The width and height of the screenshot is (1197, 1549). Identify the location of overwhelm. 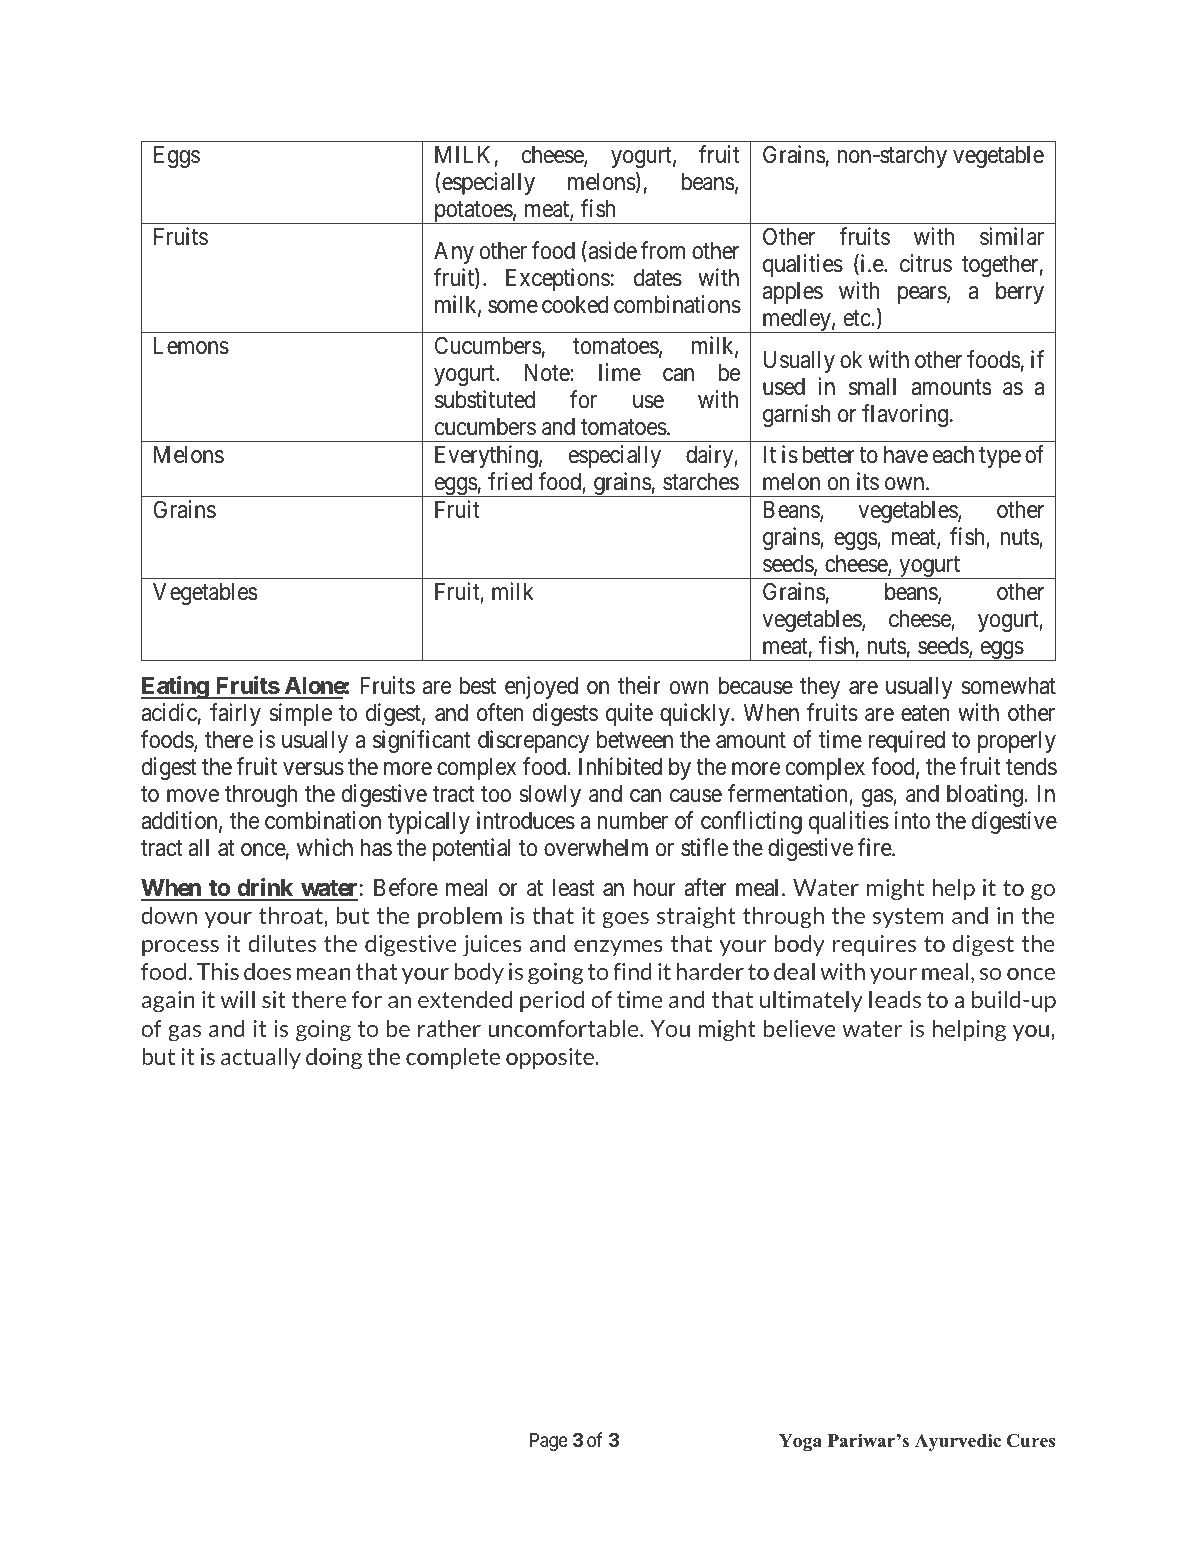
(596, 848).
